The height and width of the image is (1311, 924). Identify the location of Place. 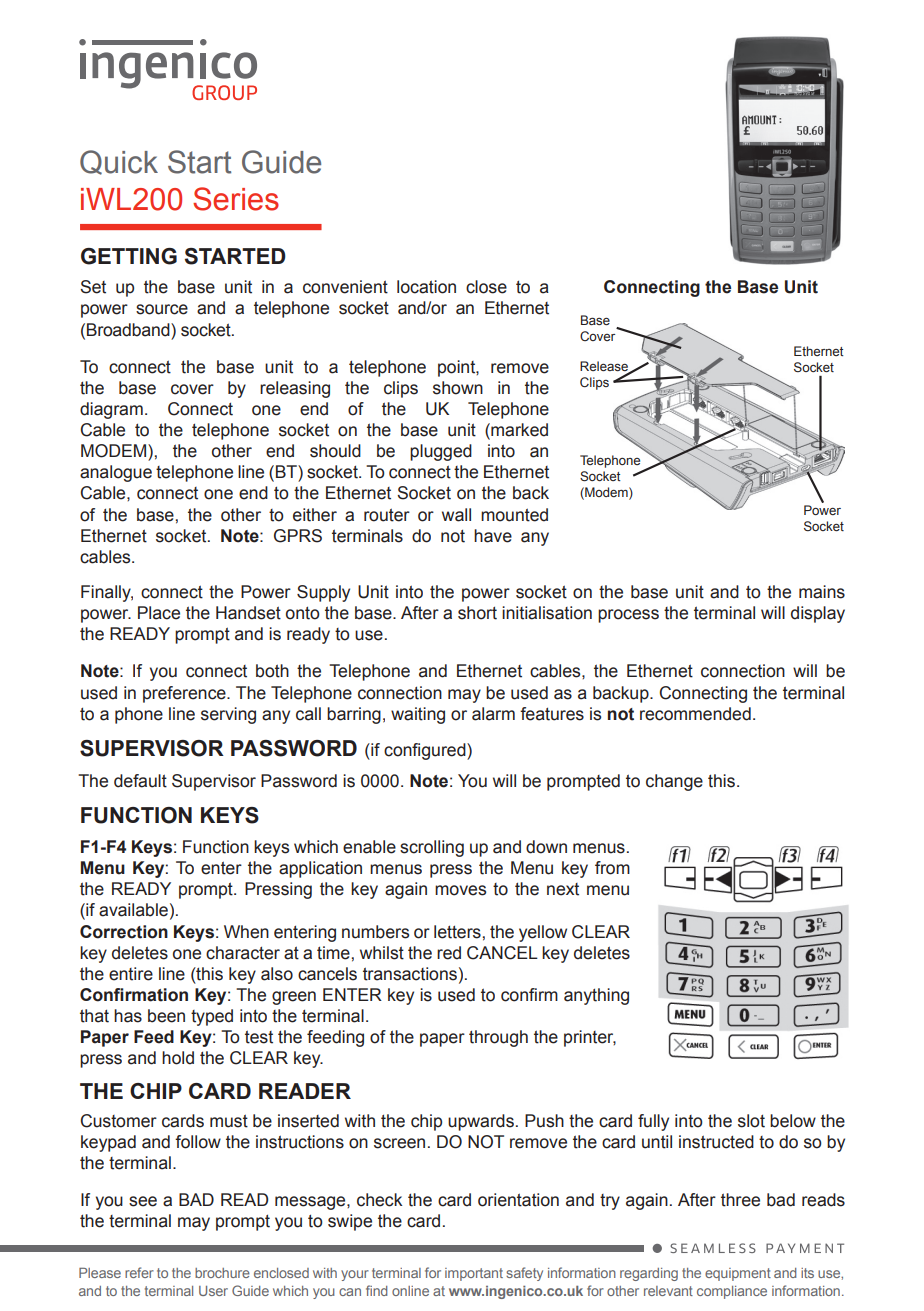
(159, 613).
